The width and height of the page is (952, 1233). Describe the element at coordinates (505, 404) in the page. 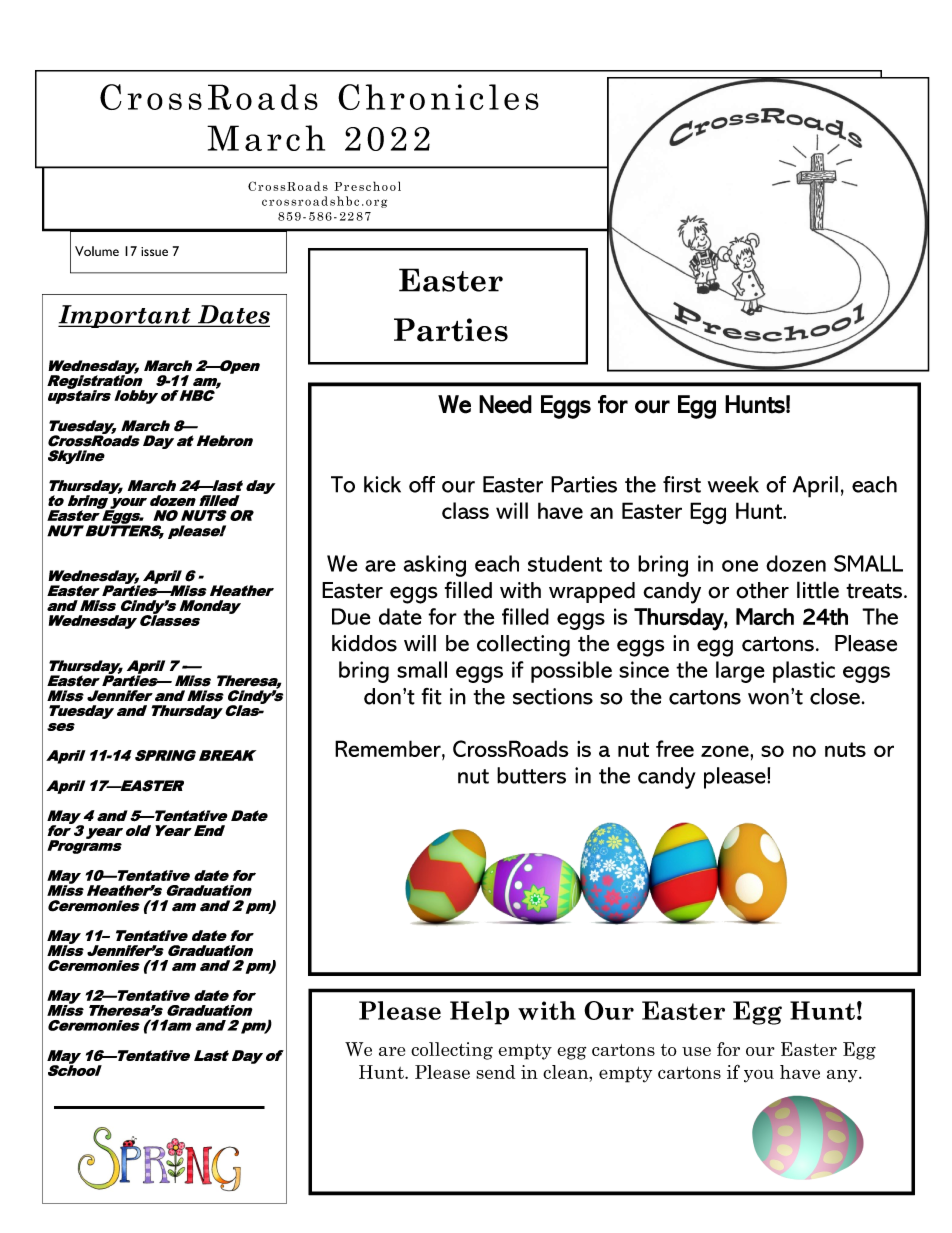

I see `Need` at that location.
